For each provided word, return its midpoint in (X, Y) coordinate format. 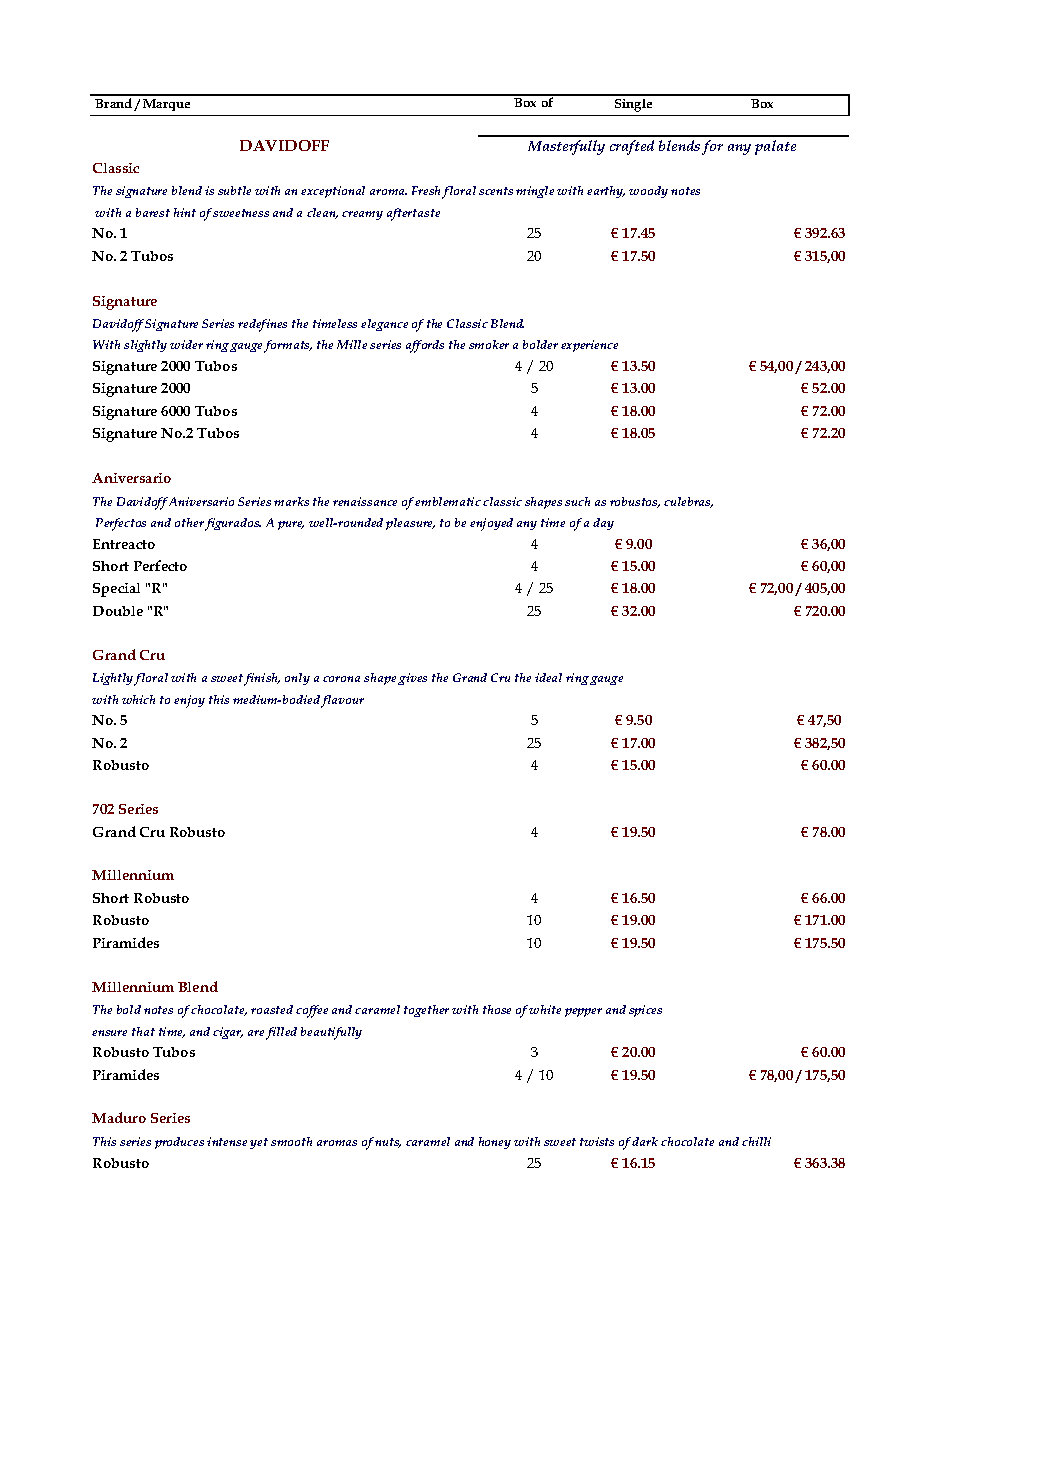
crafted (632, 147)
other (189, 522)
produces (179, 1143)
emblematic (448, 501)
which (138, 699)
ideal (548, 677)
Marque (166, 105)
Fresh (427, 192)
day (603, 524)
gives (412, 679)
